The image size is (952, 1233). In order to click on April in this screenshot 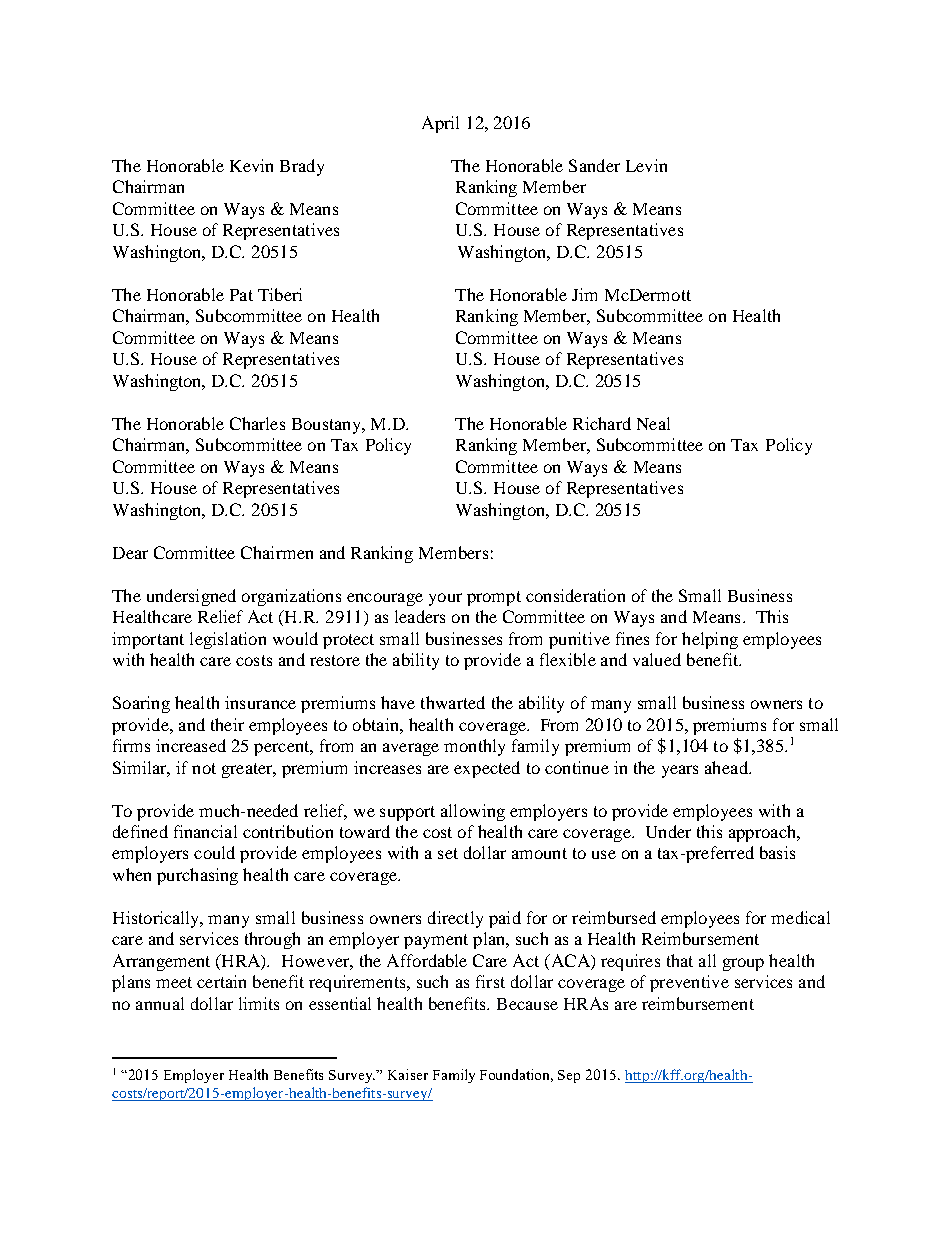, I will do `click(440, 124)`.
